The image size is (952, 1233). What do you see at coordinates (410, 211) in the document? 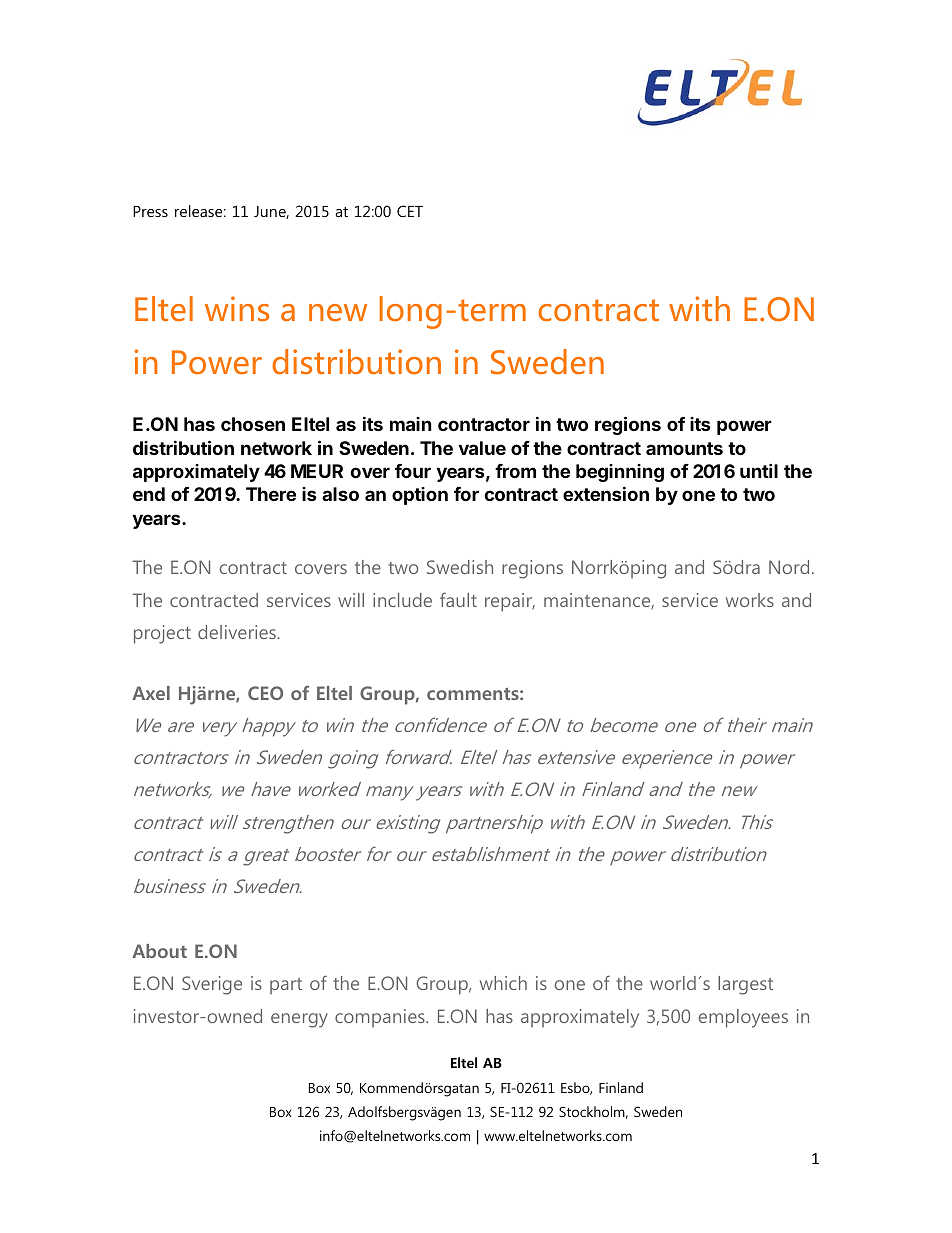
I see `CET` at bounding box center [410, 211].
